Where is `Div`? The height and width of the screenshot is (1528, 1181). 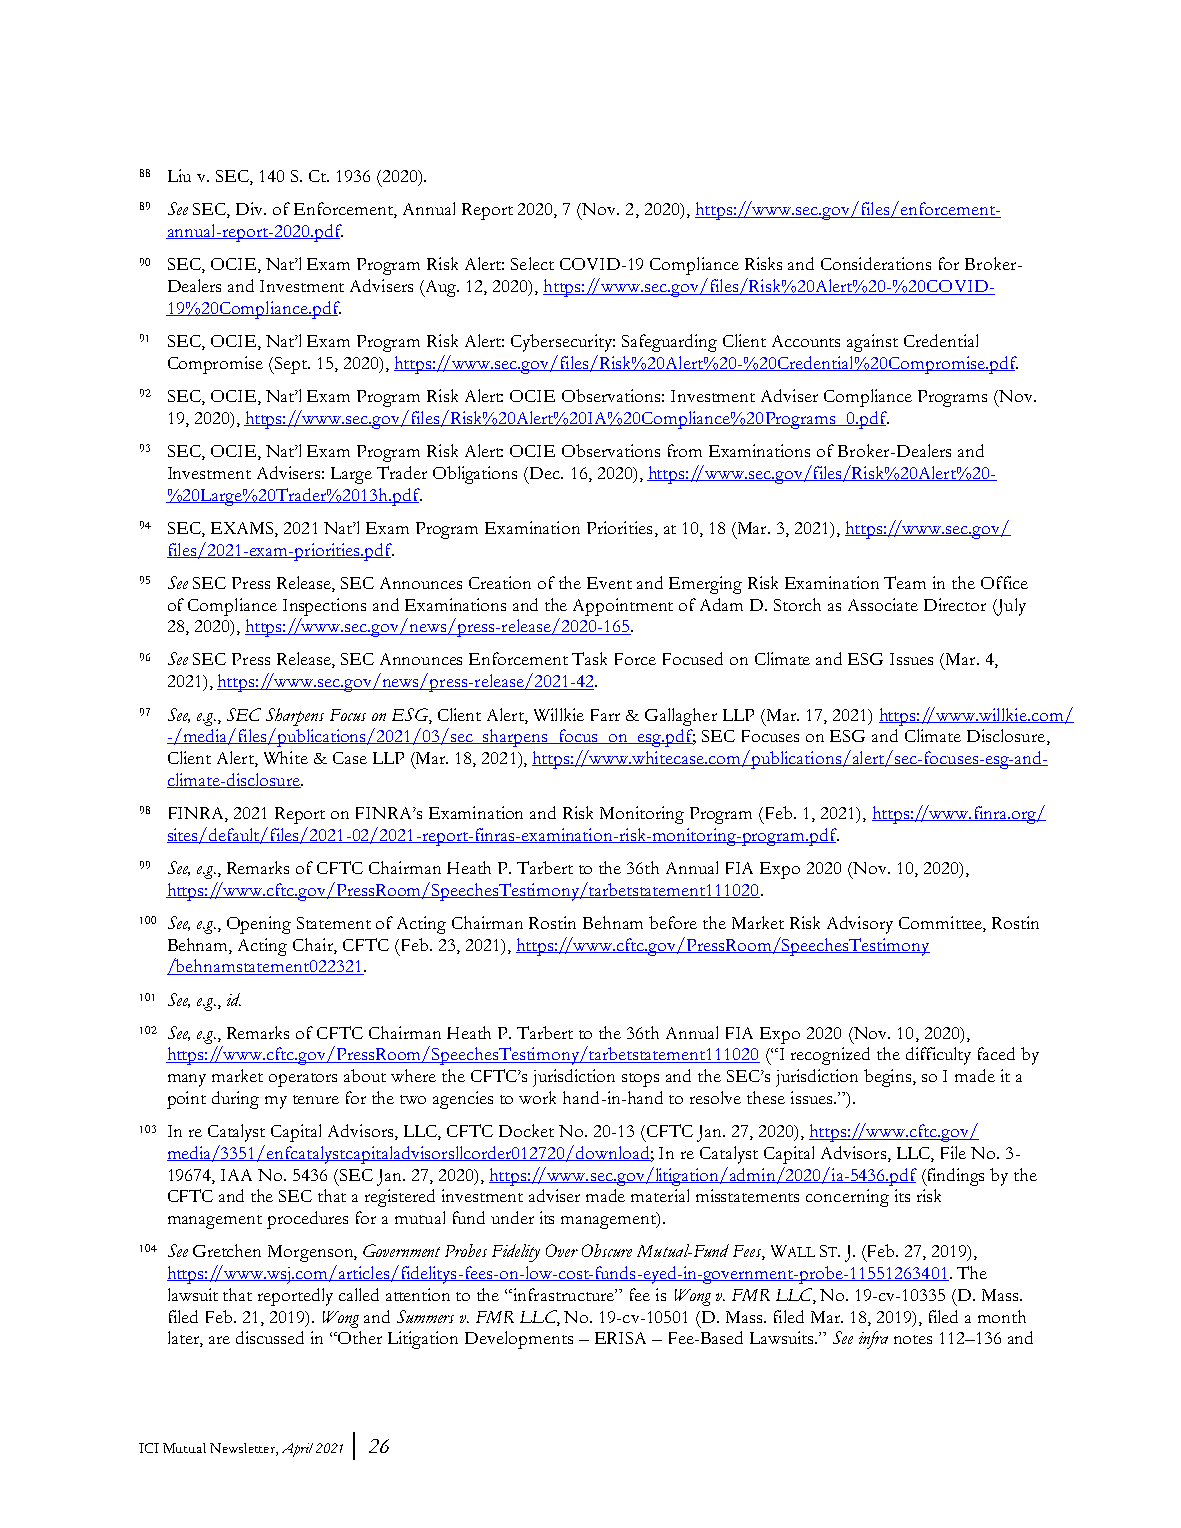
Div is located at coordinates (251, 208).
